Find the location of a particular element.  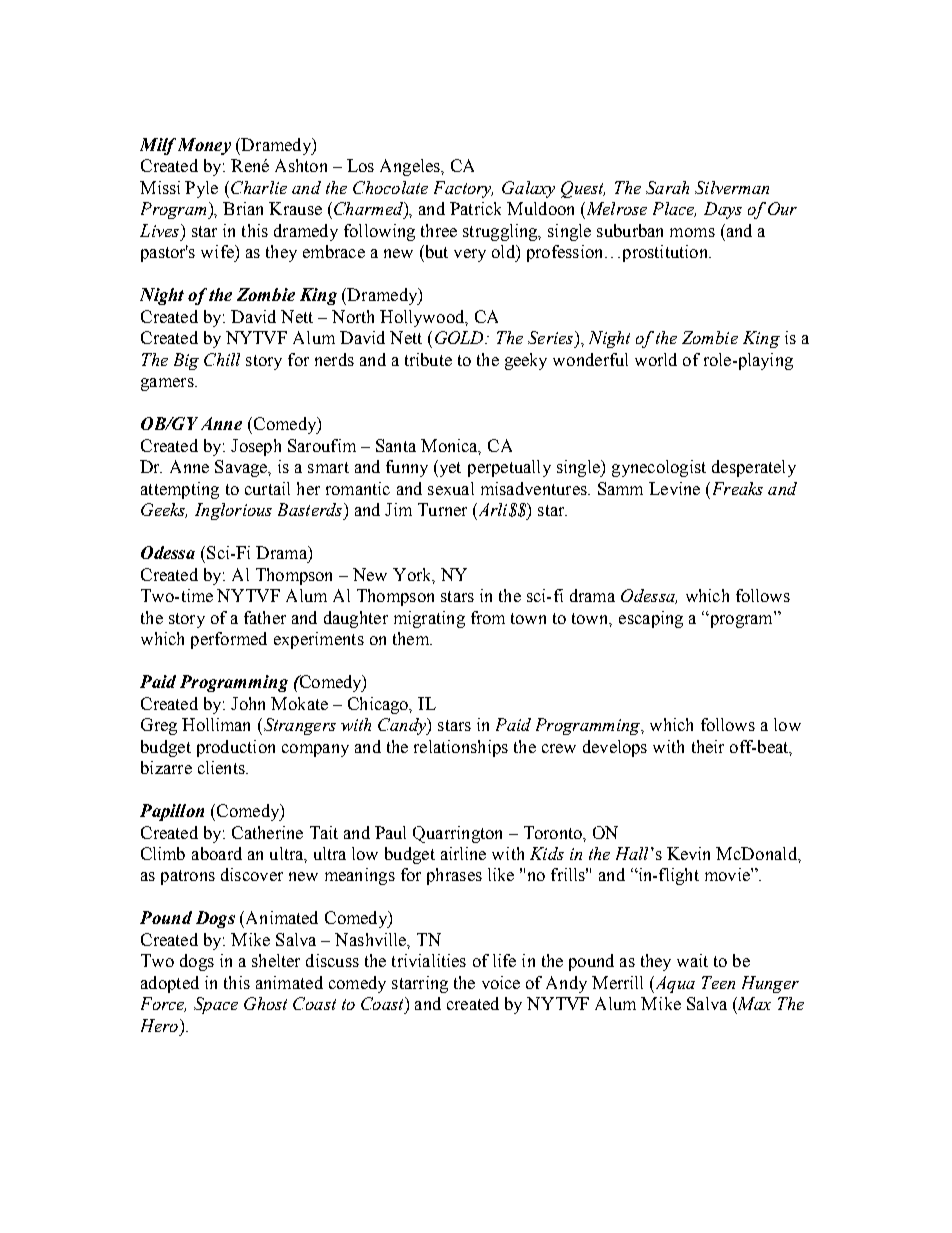

relationships is located at coordinates (461, 748).
